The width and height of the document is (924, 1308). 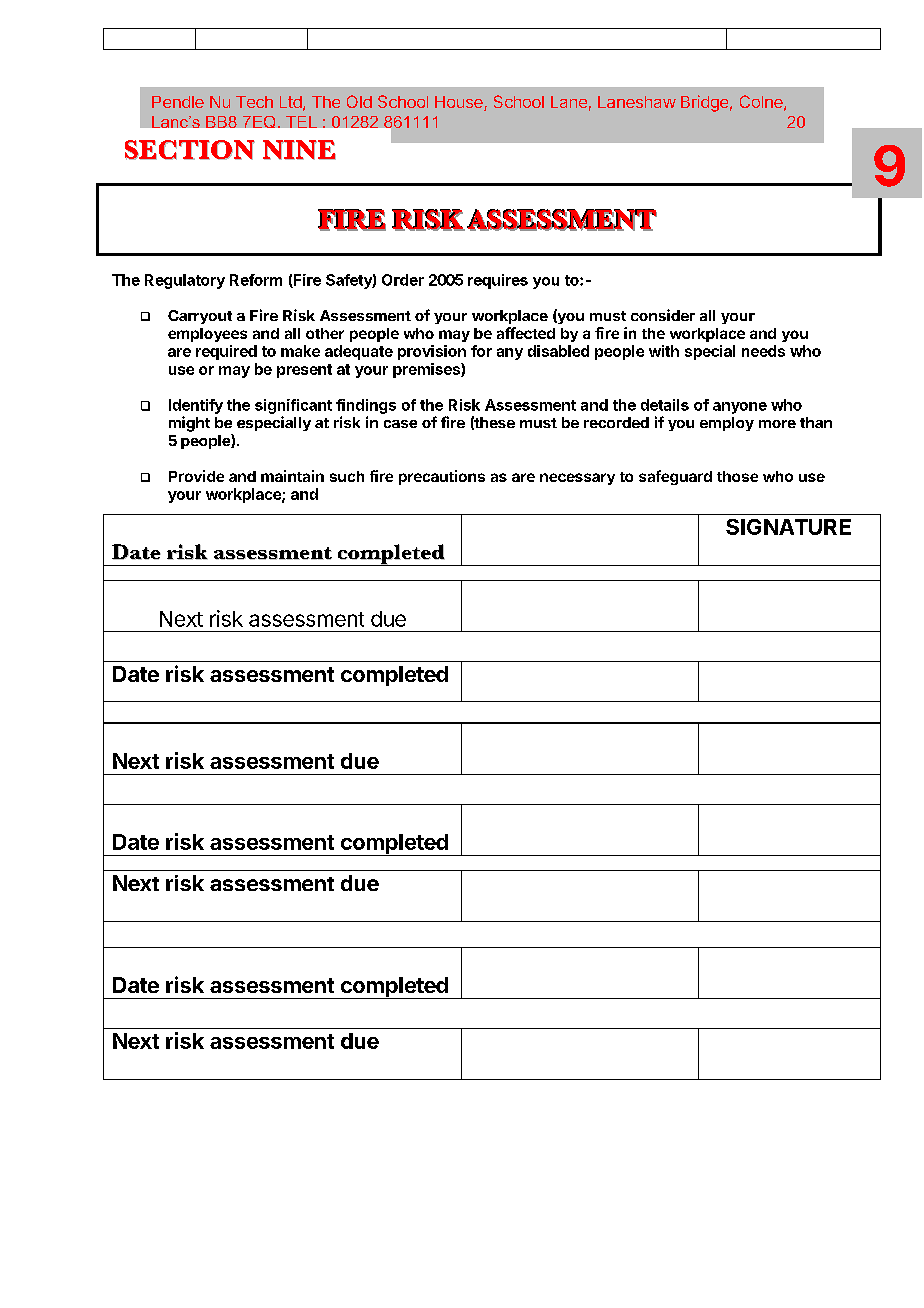 I want to click on maintain, so click(x=292, y=476).
